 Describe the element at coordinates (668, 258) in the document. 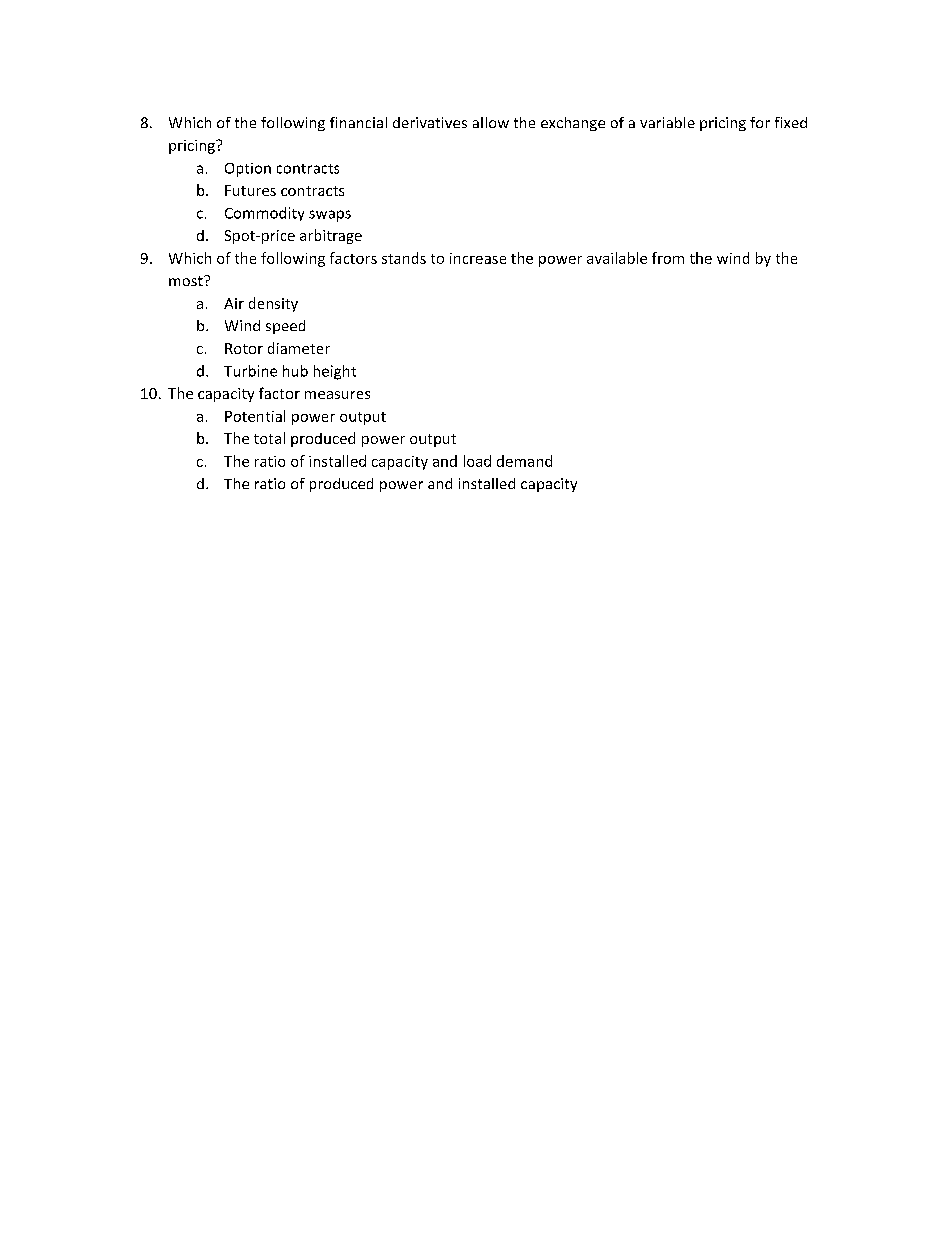

I see `from` at that location.
